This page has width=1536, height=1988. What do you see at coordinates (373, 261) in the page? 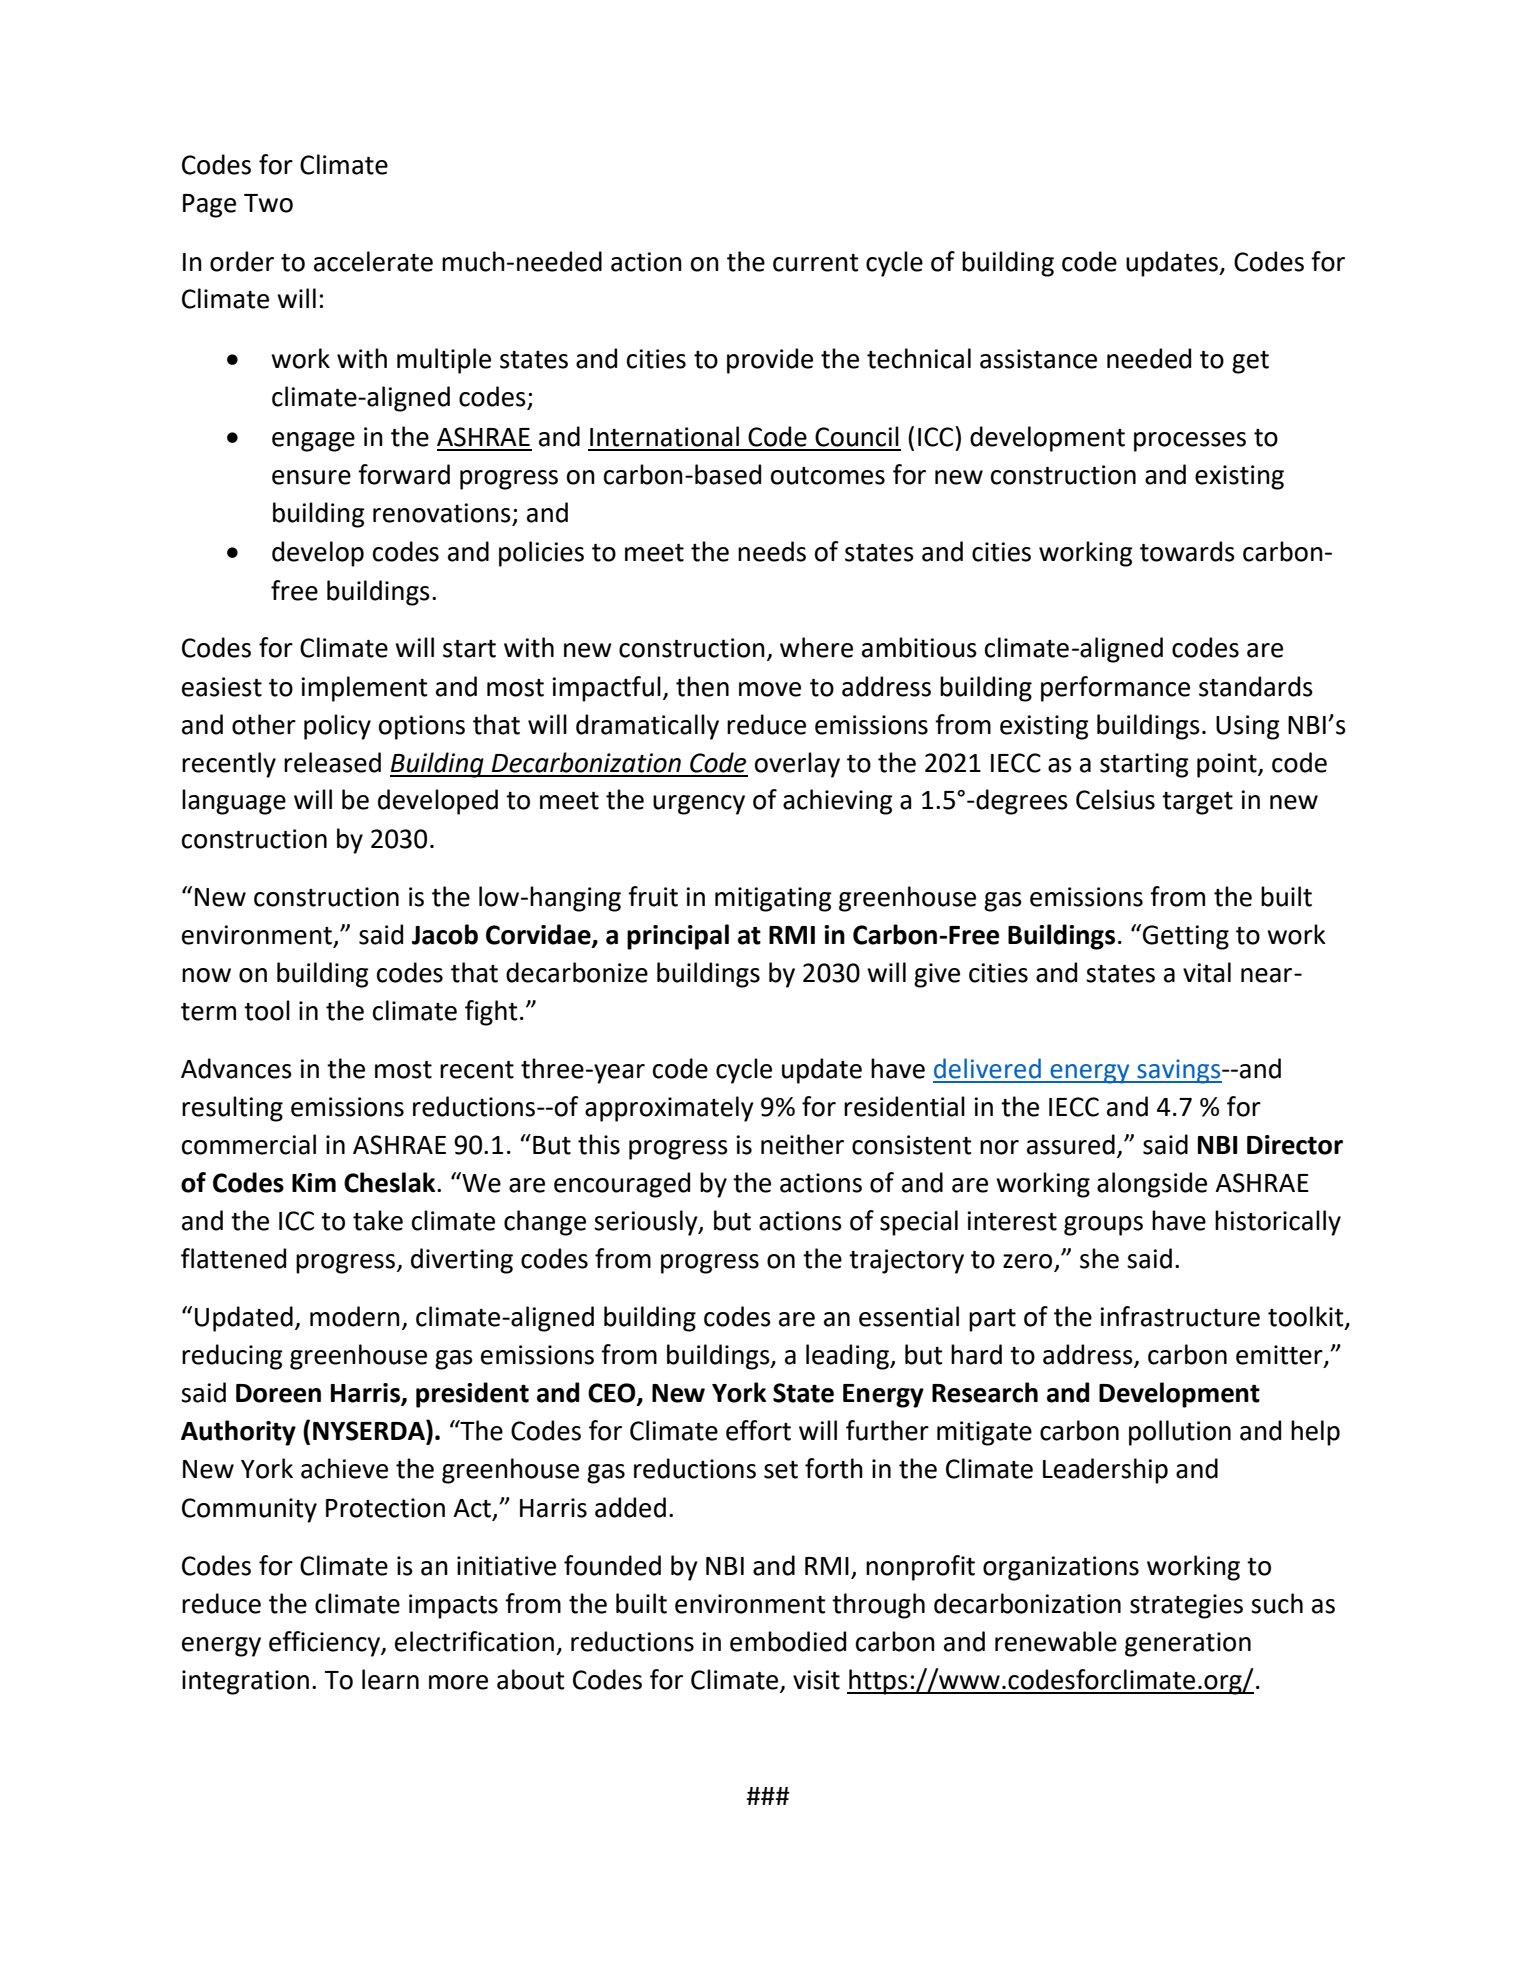
I see `accelerate` at bounding box center [373, 261].
